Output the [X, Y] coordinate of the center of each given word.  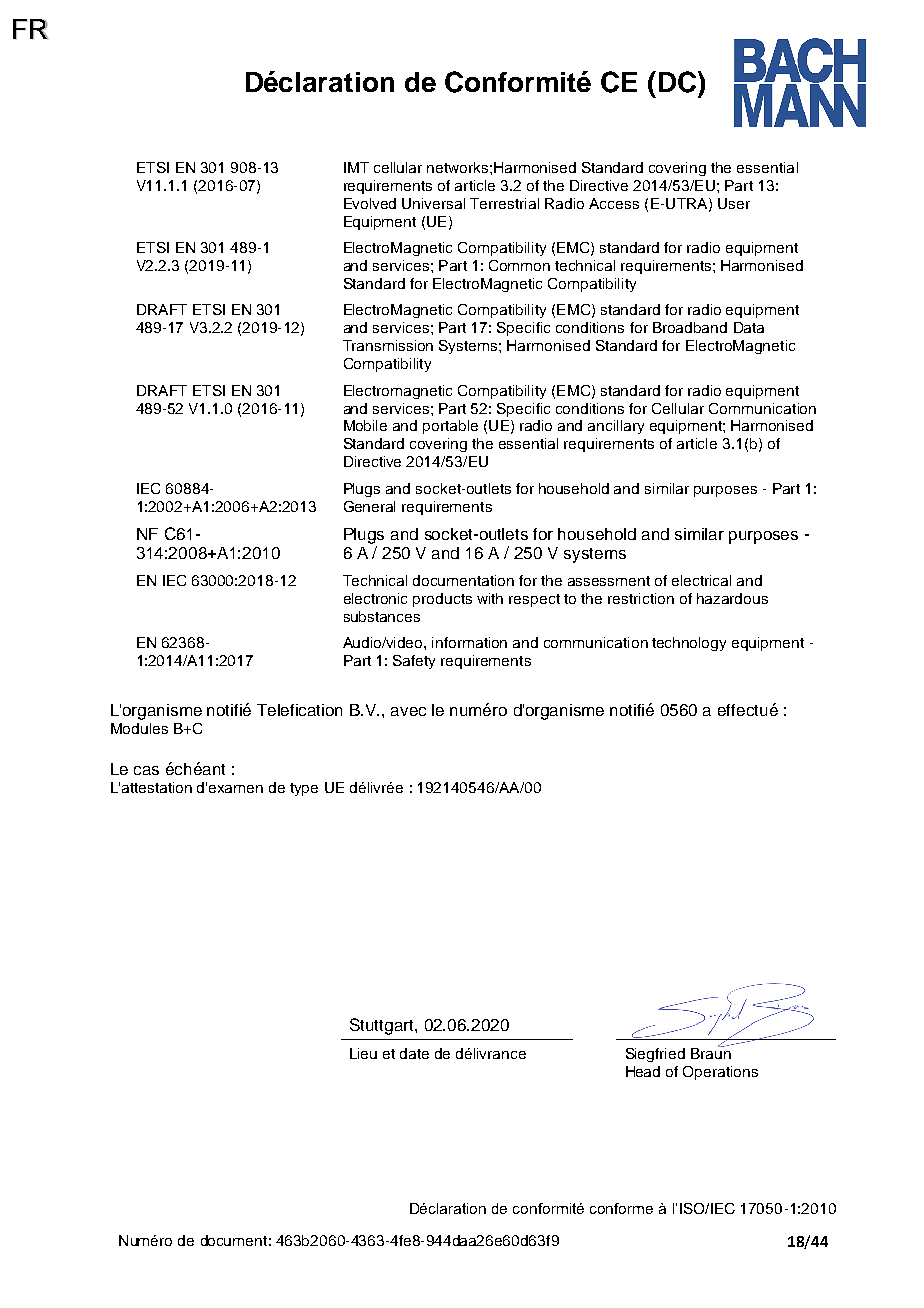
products [442, 600]
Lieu [363, 1053]
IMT [356, 167]
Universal [433, 203]
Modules [139, 728]
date [414, 1053]
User [734, 203]
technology [689, 644]
